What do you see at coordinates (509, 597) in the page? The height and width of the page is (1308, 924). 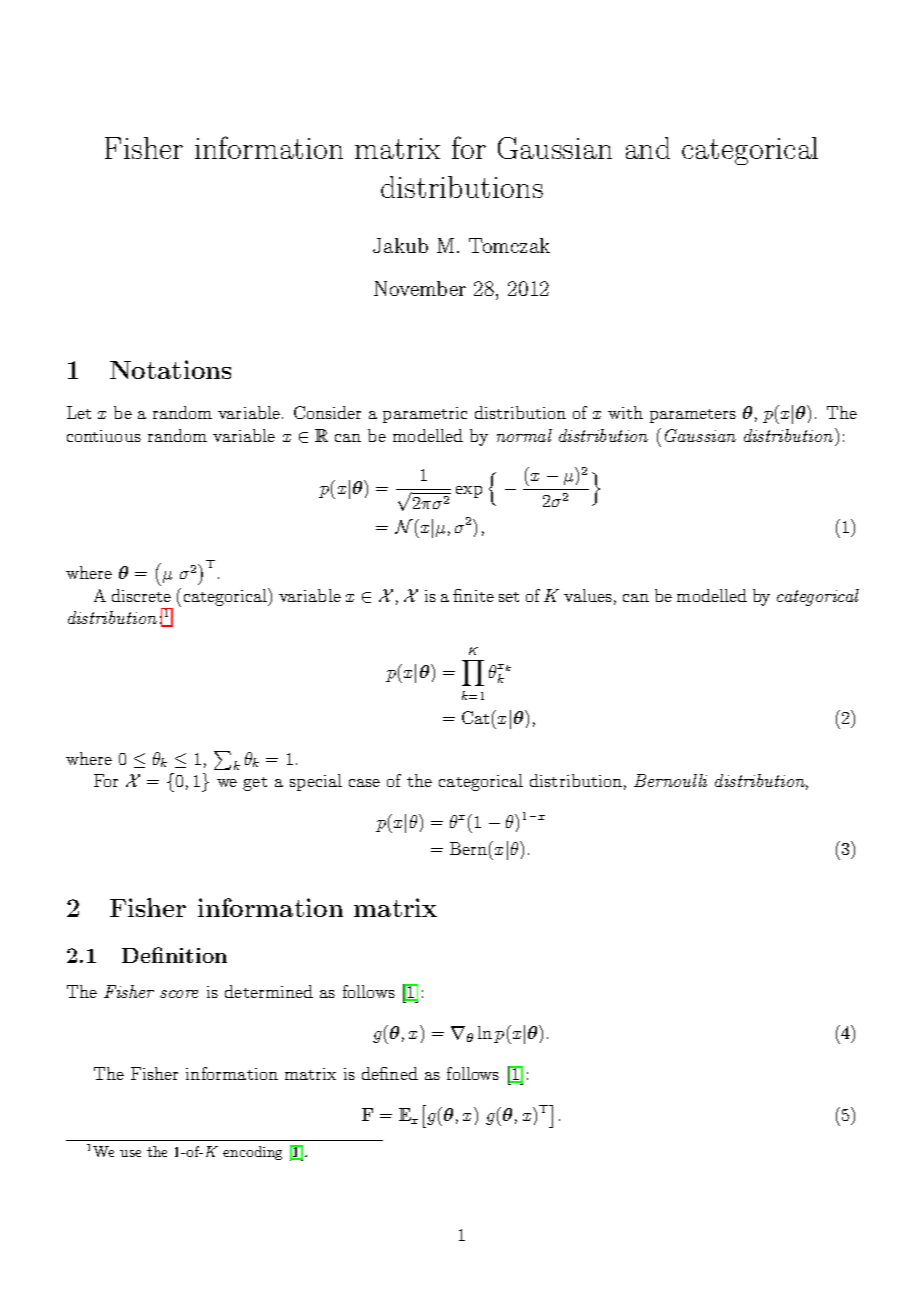 I see `set` at bounding box center [509, 597].
